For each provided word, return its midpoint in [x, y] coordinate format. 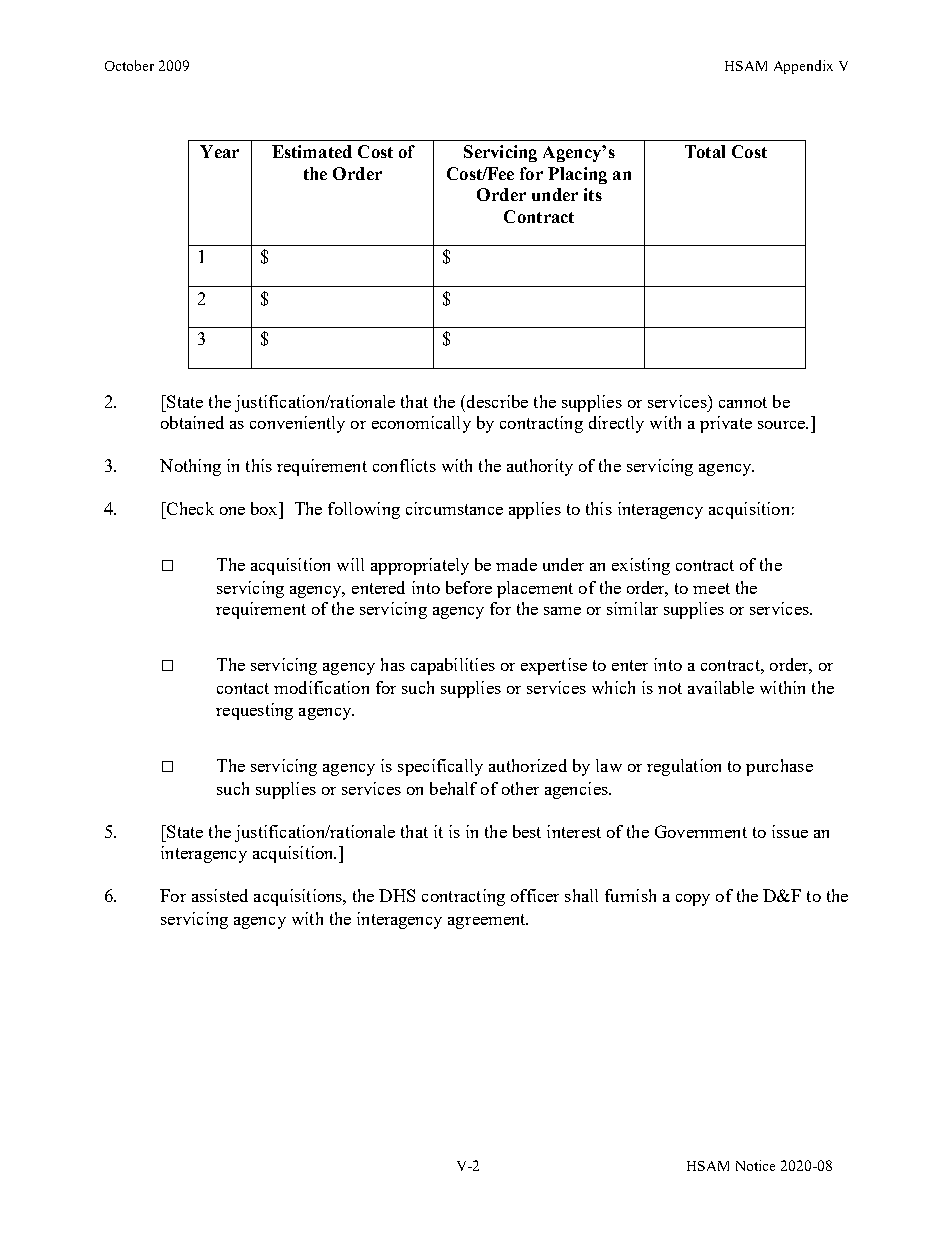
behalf [453, 788]
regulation [684, 767]
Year [219, 151]
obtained [192, 422]
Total [705, 151]
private [726, 424]
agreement [488, 921]
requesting [254, 711]
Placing [577, 175]
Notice [755, 1165]
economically [421, 424]
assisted [220, 895]
